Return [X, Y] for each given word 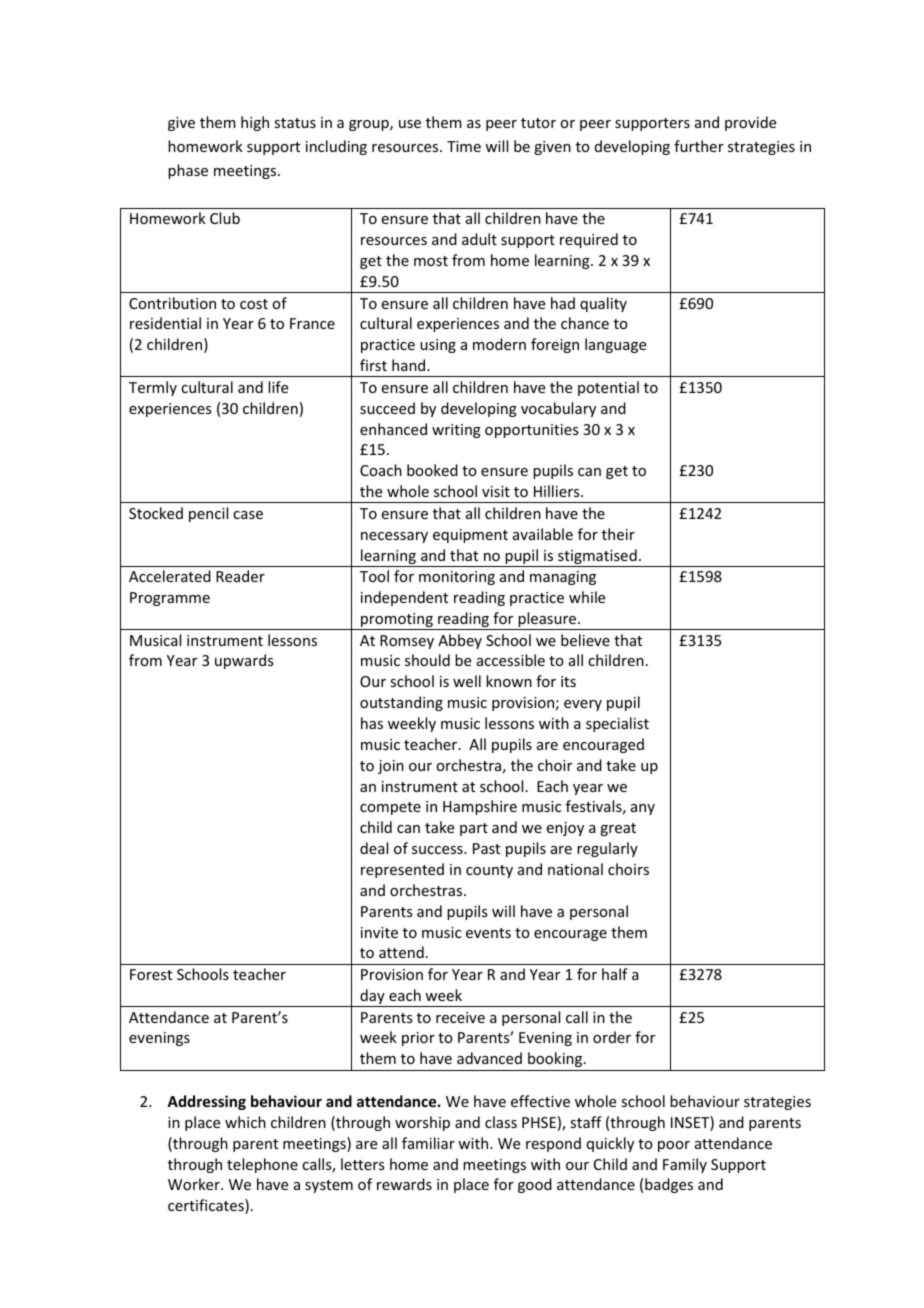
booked [432, 470]
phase [188, 171]
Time [464, 146]
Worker [195, 1184]
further [699, 146]
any [643, 809]
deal [374, 848]
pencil [208, 514]
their [618, 534]
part [474, 829]
